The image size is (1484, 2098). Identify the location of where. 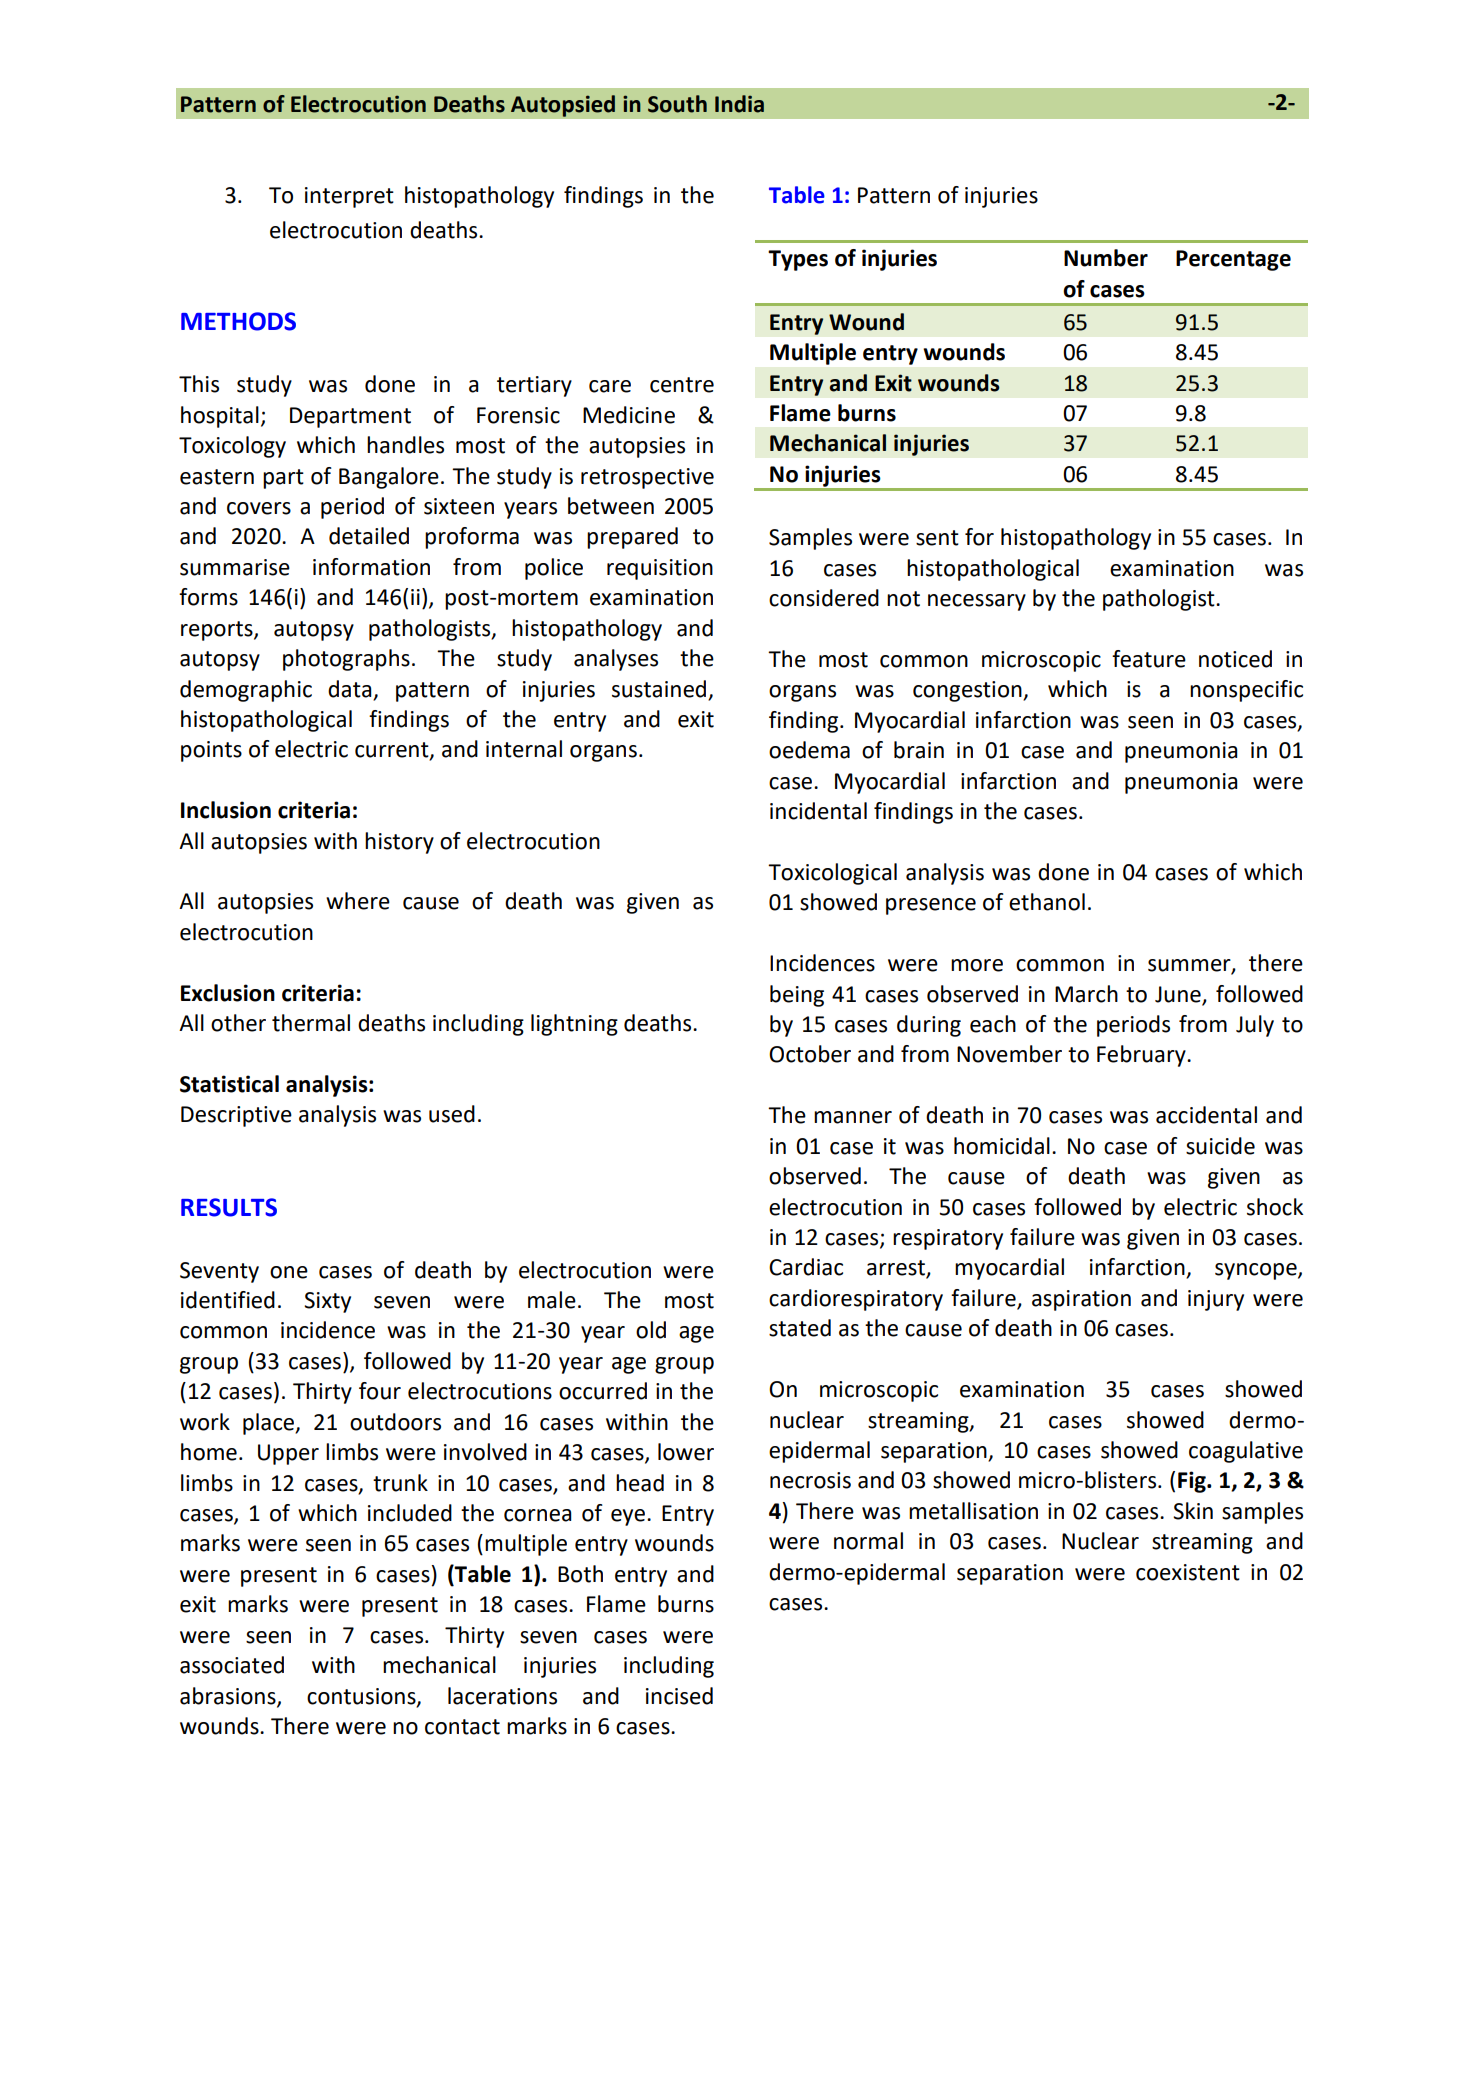
(358, 901).
